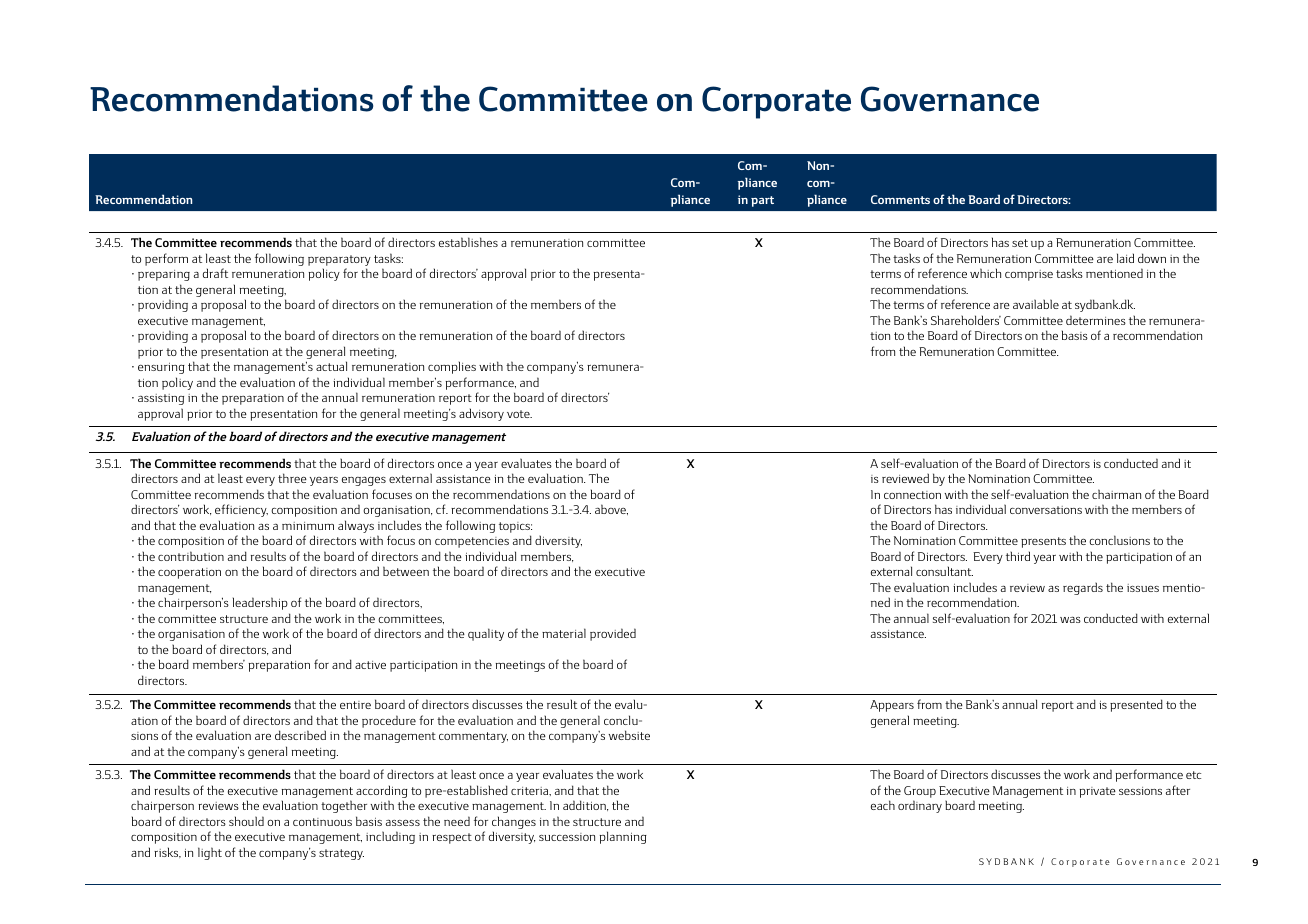 The width and height of the screenshot is (1308, 924). I want to click on determines, so click(1096, 320).
